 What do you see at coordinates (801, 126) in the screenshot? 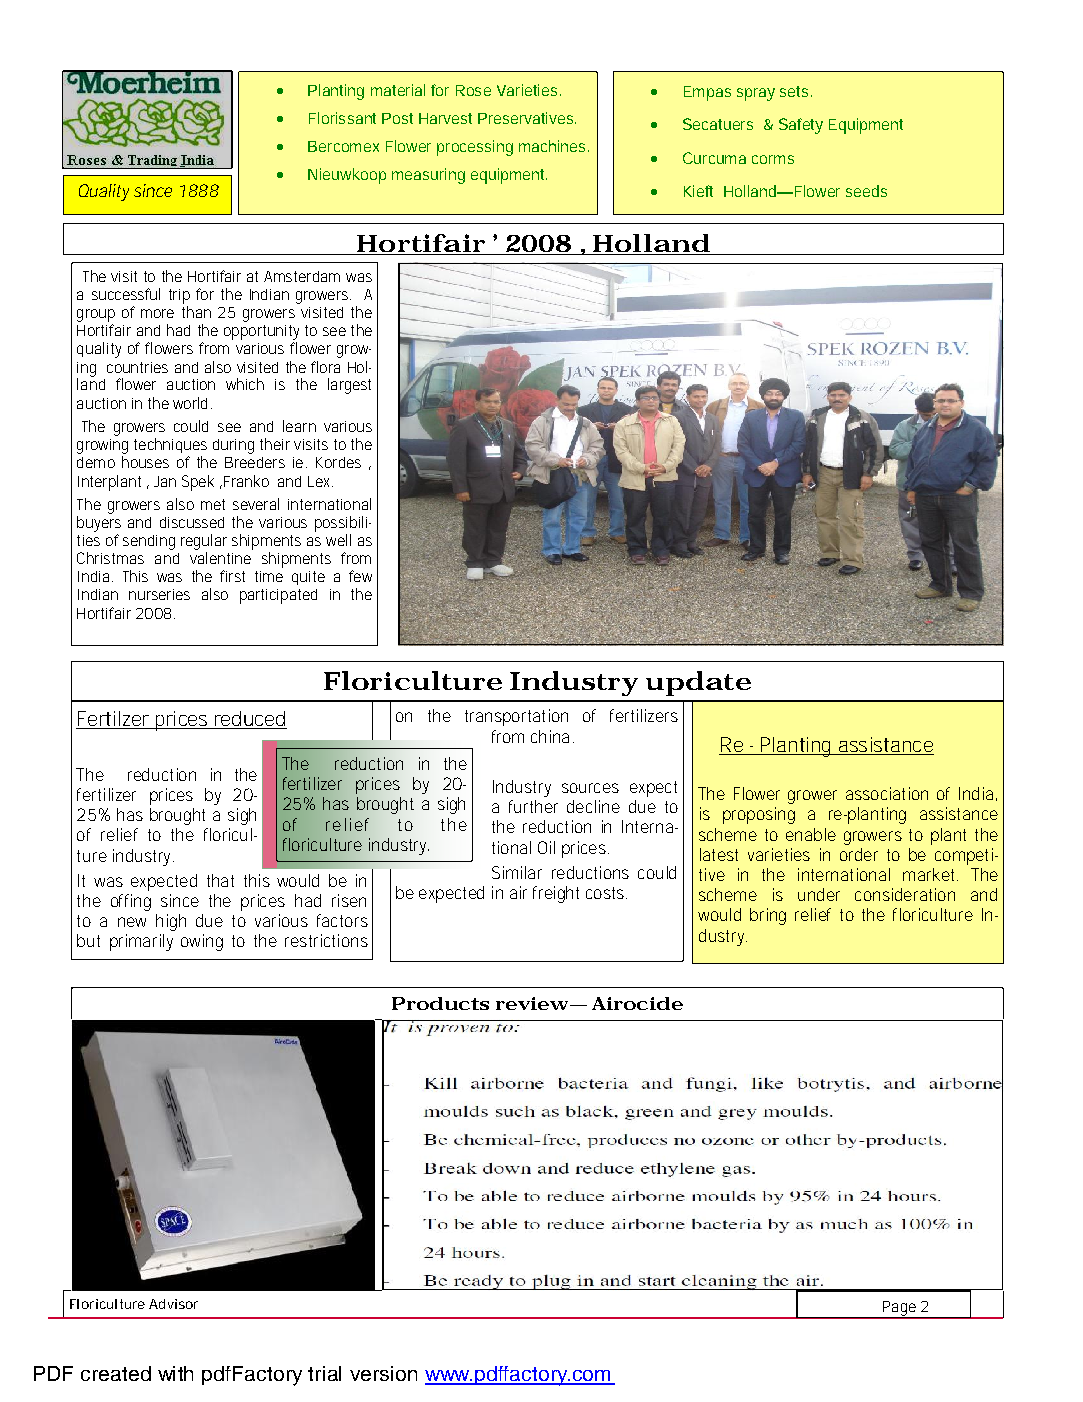
I see `Safety` at bounding box center [801, 126].
